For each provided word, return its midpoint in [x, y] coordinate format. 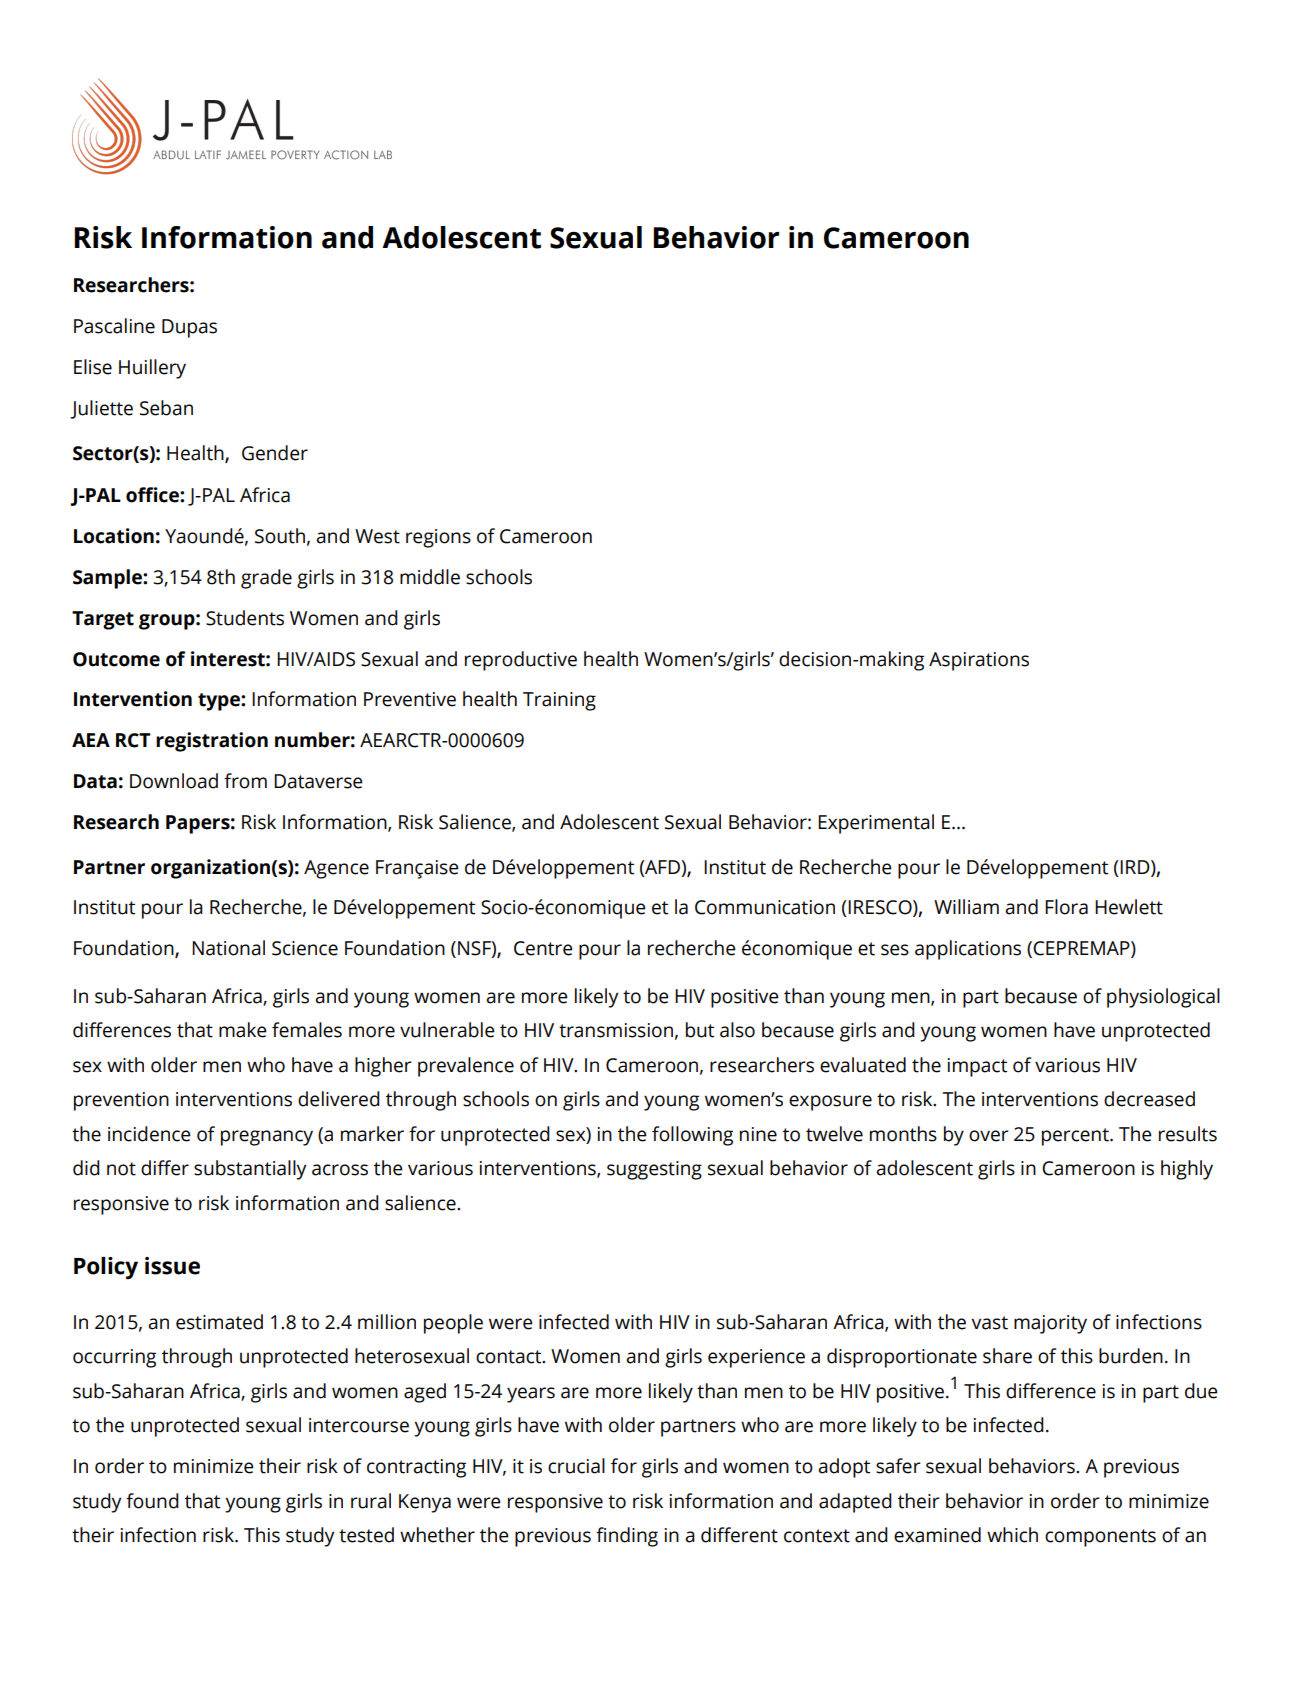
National [228, 948]
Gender [275, 453]
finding [627, 1537]
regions [438, 538]
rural [371, 1501]
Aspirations [979, 661]
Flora [1066, 907]
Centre [543, 948]
